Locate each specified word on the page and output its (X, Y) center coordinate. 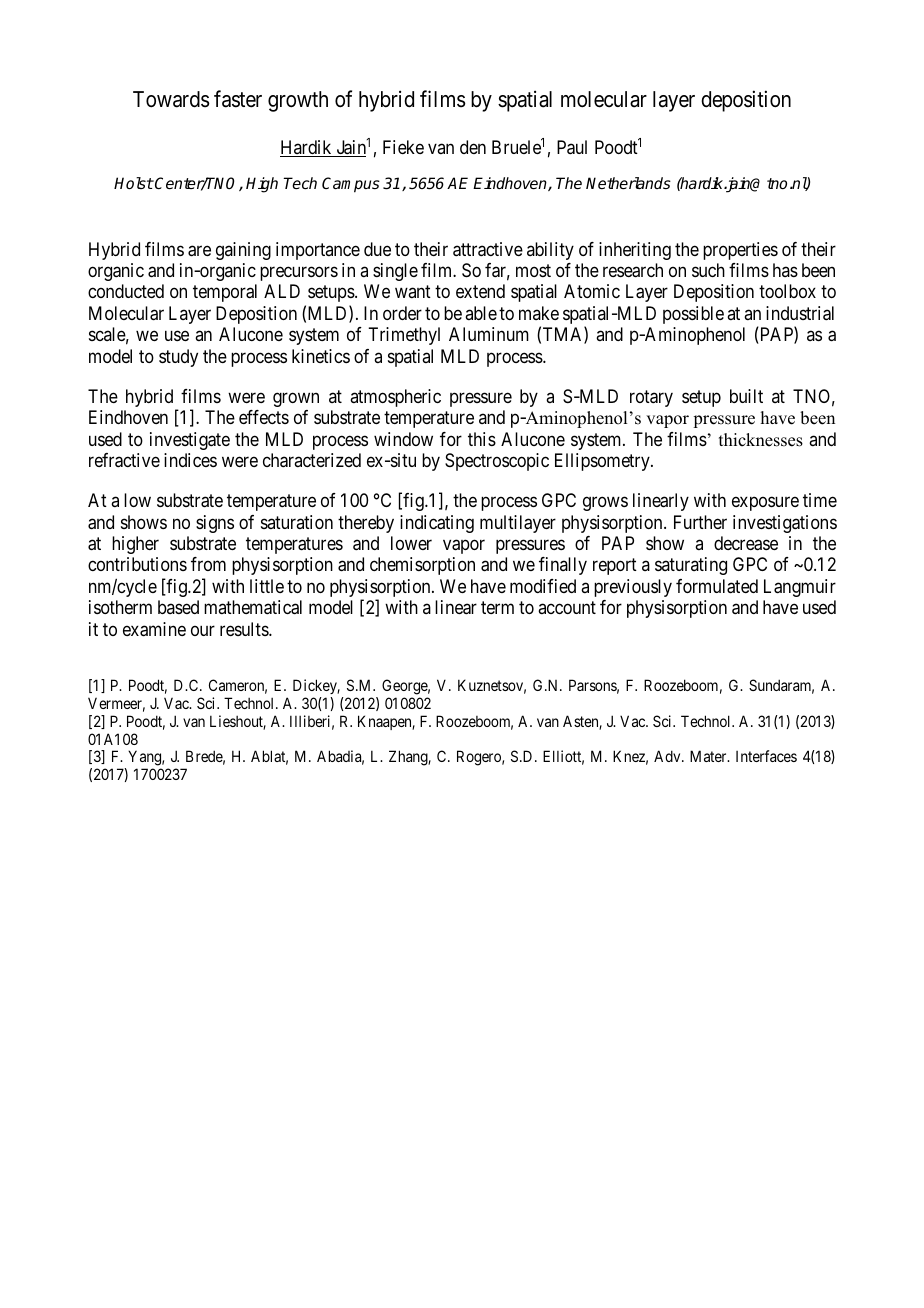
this (482, 439)
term (497, 607)
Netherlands (628, 183)
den (473, 147)
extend (480, 291)
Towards (171, 99)
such (708, 270)
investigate (190, 441)
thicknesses (761, 440)
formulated (717, 586)
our (203, 630)
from (208, 564)
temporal (225, 293)
